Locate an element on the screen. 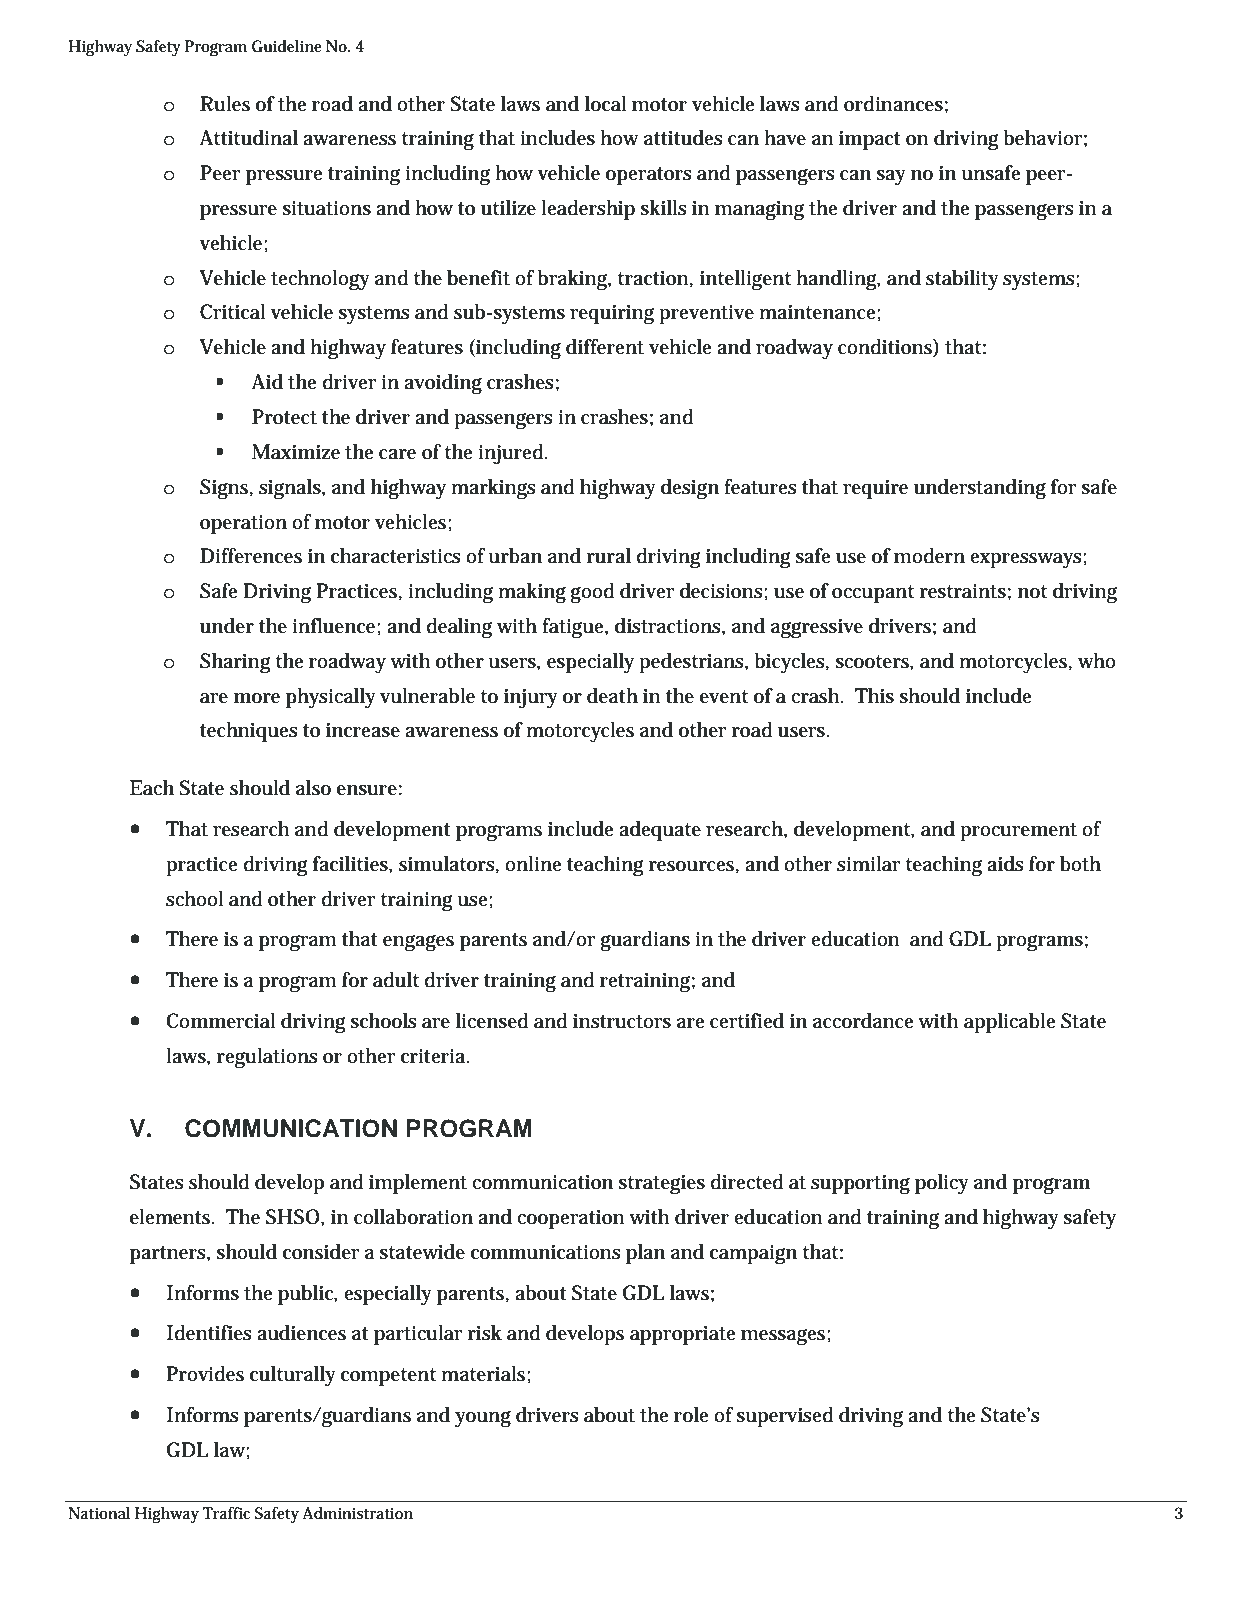  local is located at coordinates (606, 104).
